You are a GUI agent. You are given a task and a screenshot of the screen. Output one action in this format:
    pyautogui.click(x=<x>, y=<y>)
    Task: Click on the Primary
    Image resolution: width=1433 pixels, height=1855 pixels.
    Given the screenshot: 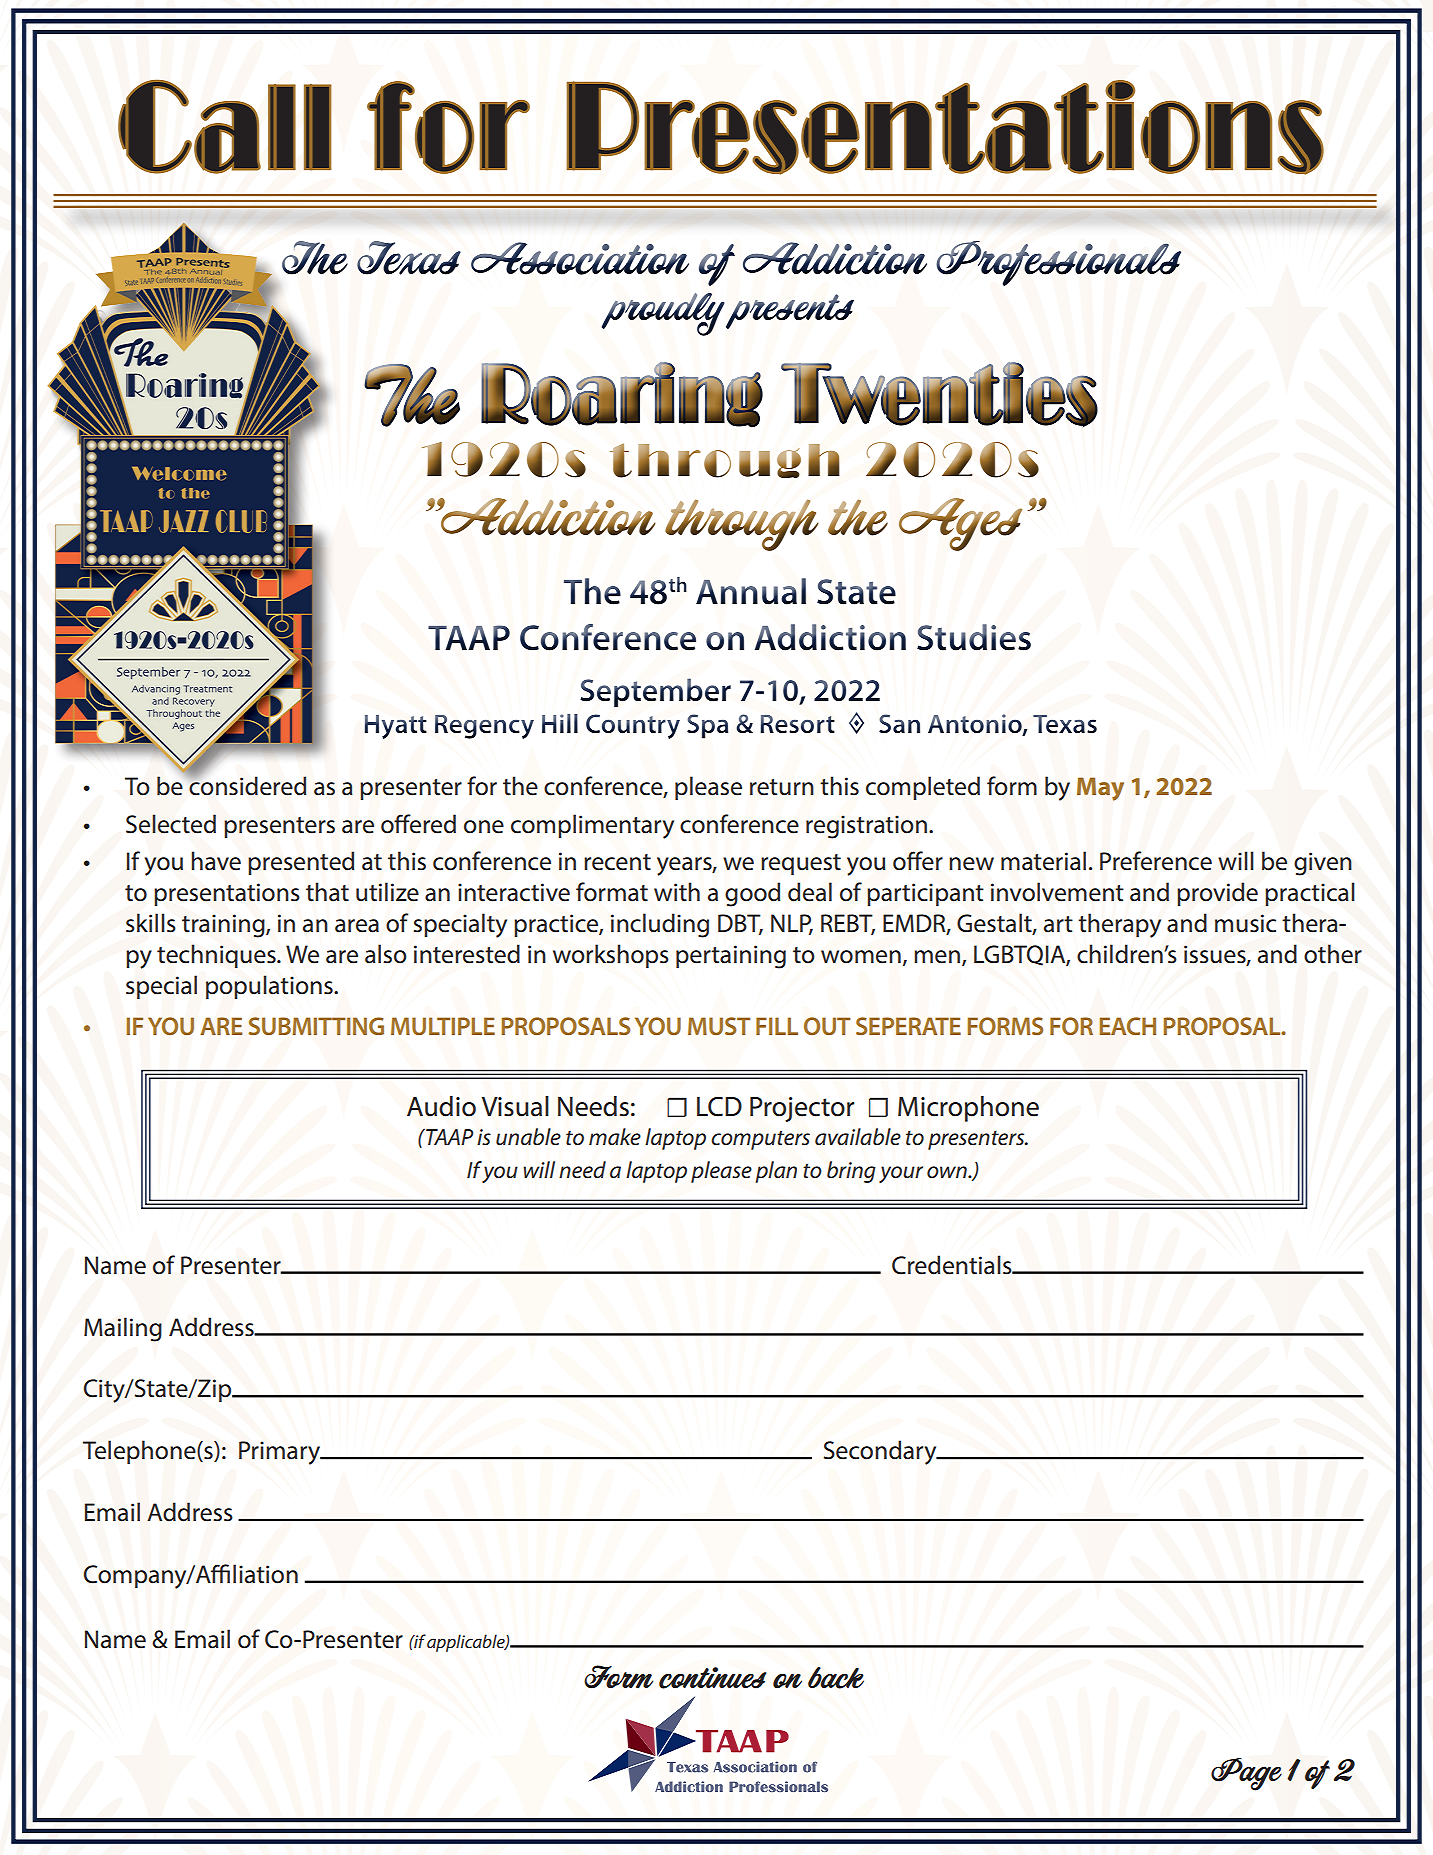 What is the action you would take?
    pyautogui.click(x=281, y=1453)
